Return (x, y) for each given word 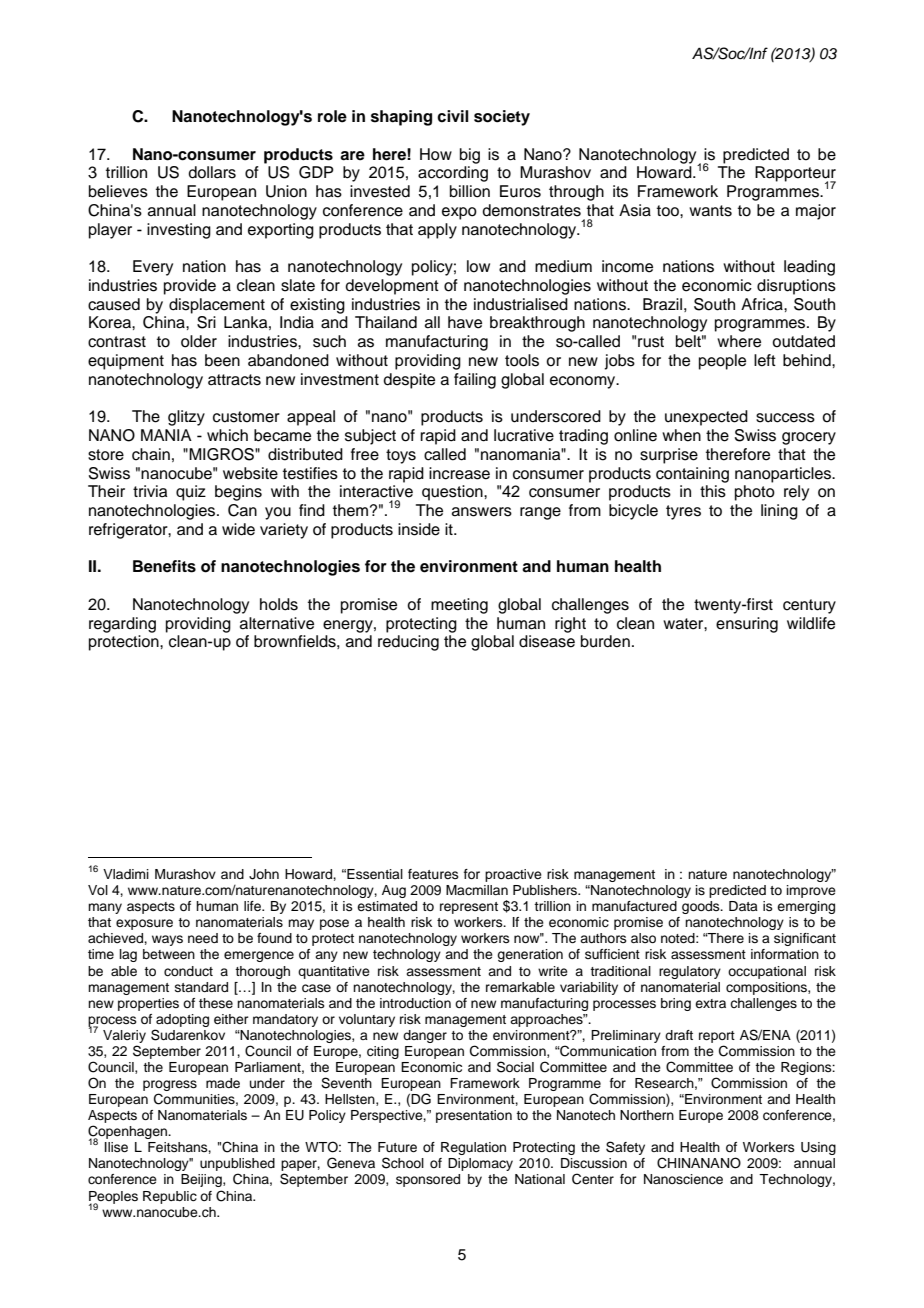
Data (743, 906)
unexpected (706, 418)
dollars (212, 172)
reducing (408, 643)
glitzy (186, 418)
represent (469, 908)
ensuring (747, 625)
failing (475, 381)
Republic (170, 1197)
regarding (122, 625)
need (203, 938)
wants (710, 211)
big (470, 156)
